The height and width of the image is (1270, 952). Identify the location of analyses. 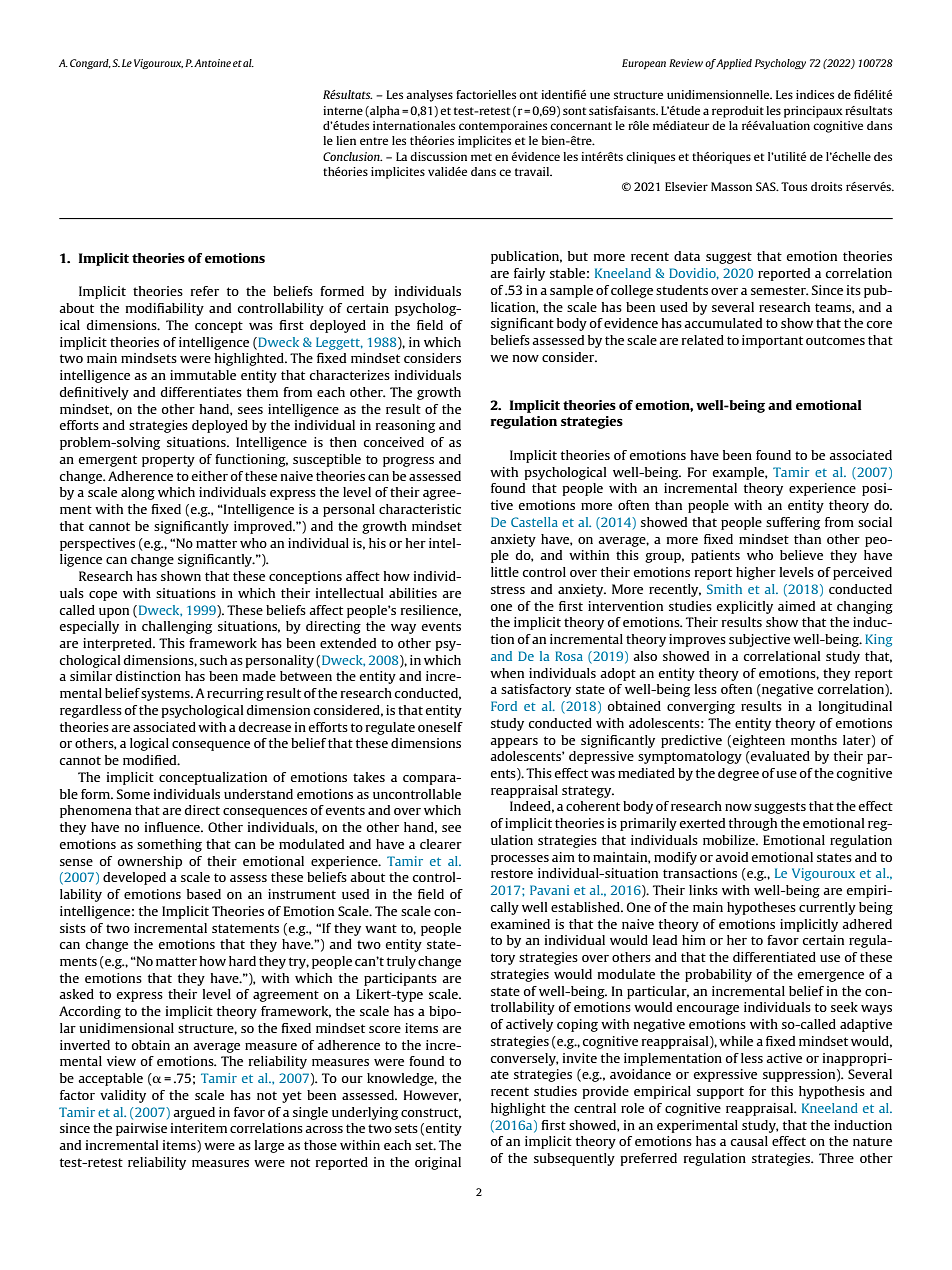
(429, 96).
